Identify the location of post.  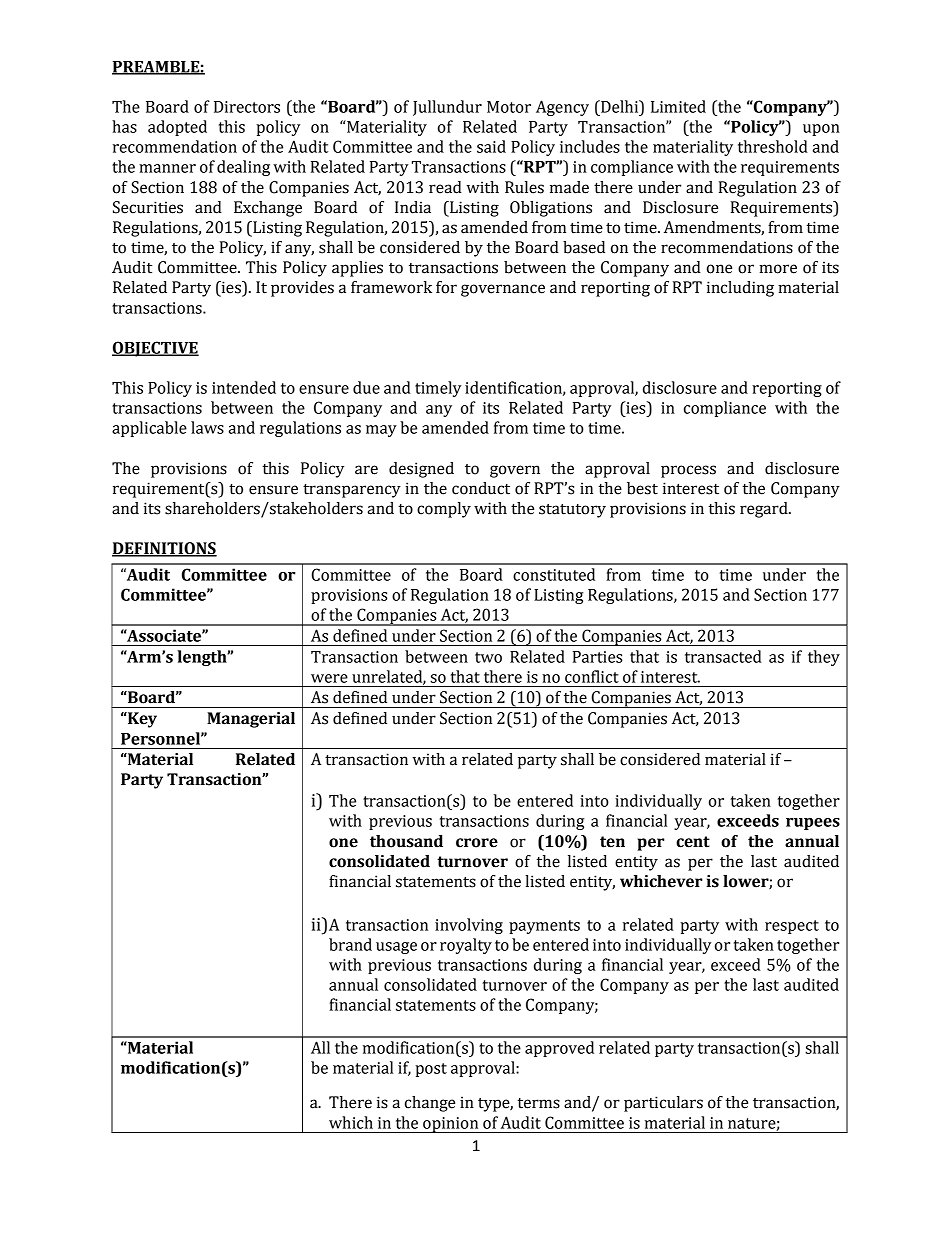
(431, 1070).
